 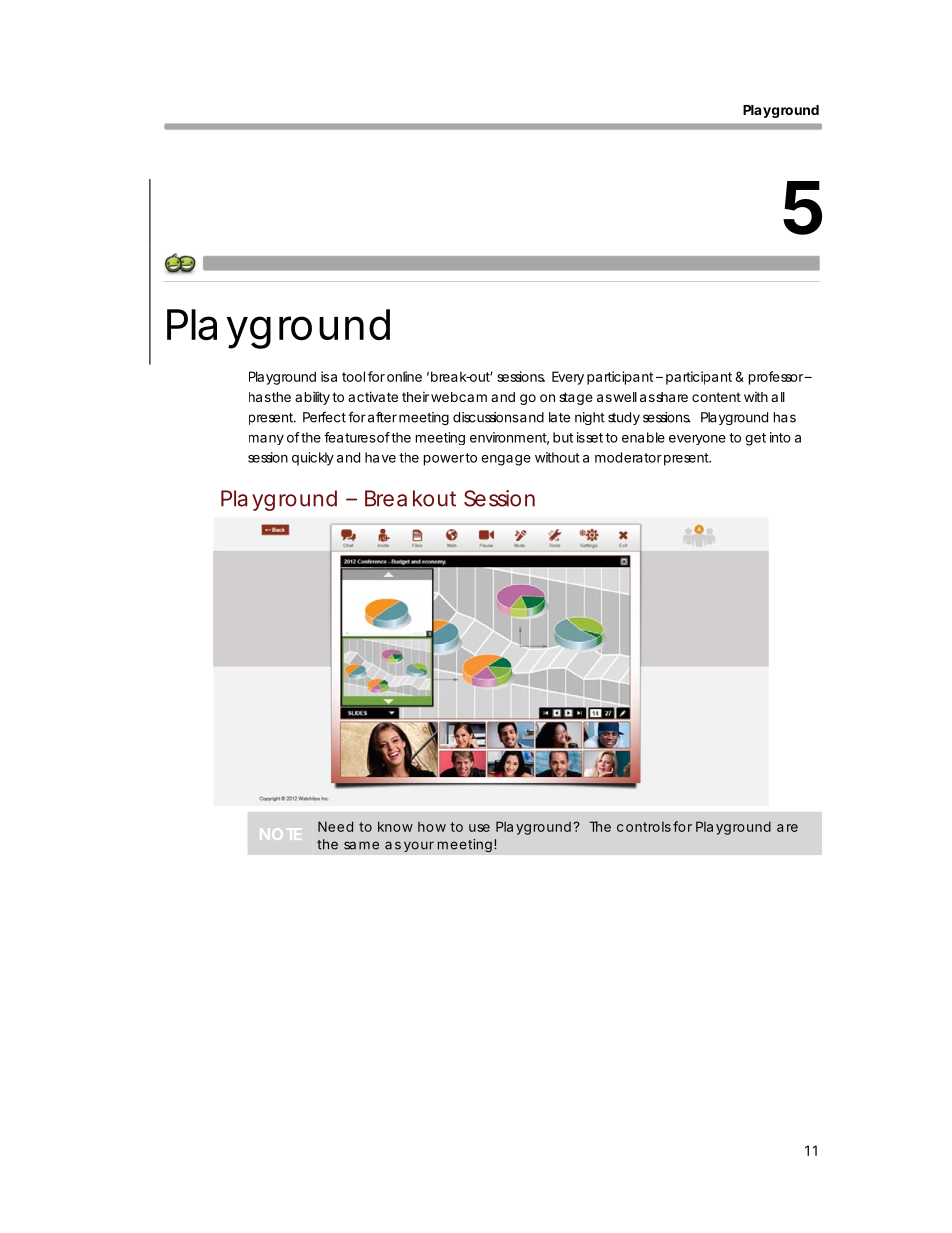 I want to click on moderator, so click(x=628, y=457).
